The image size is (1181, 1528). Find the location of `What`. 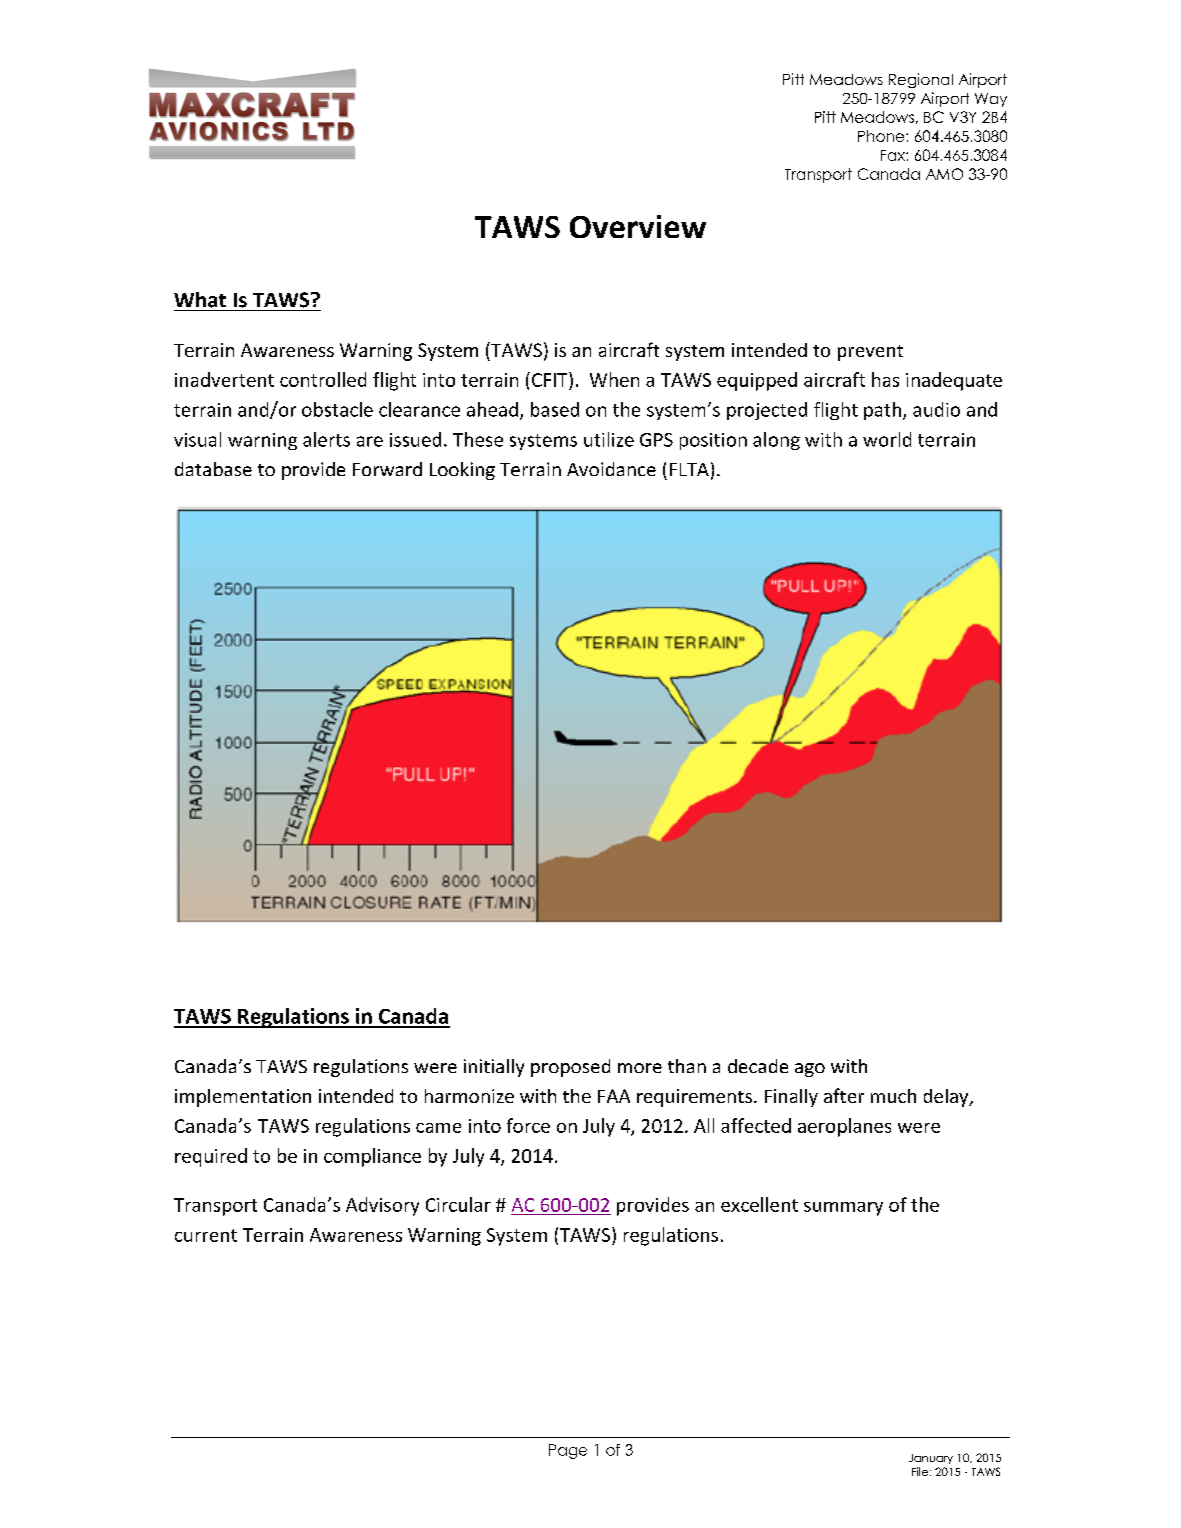

What is located at coordinates (200, 300).
